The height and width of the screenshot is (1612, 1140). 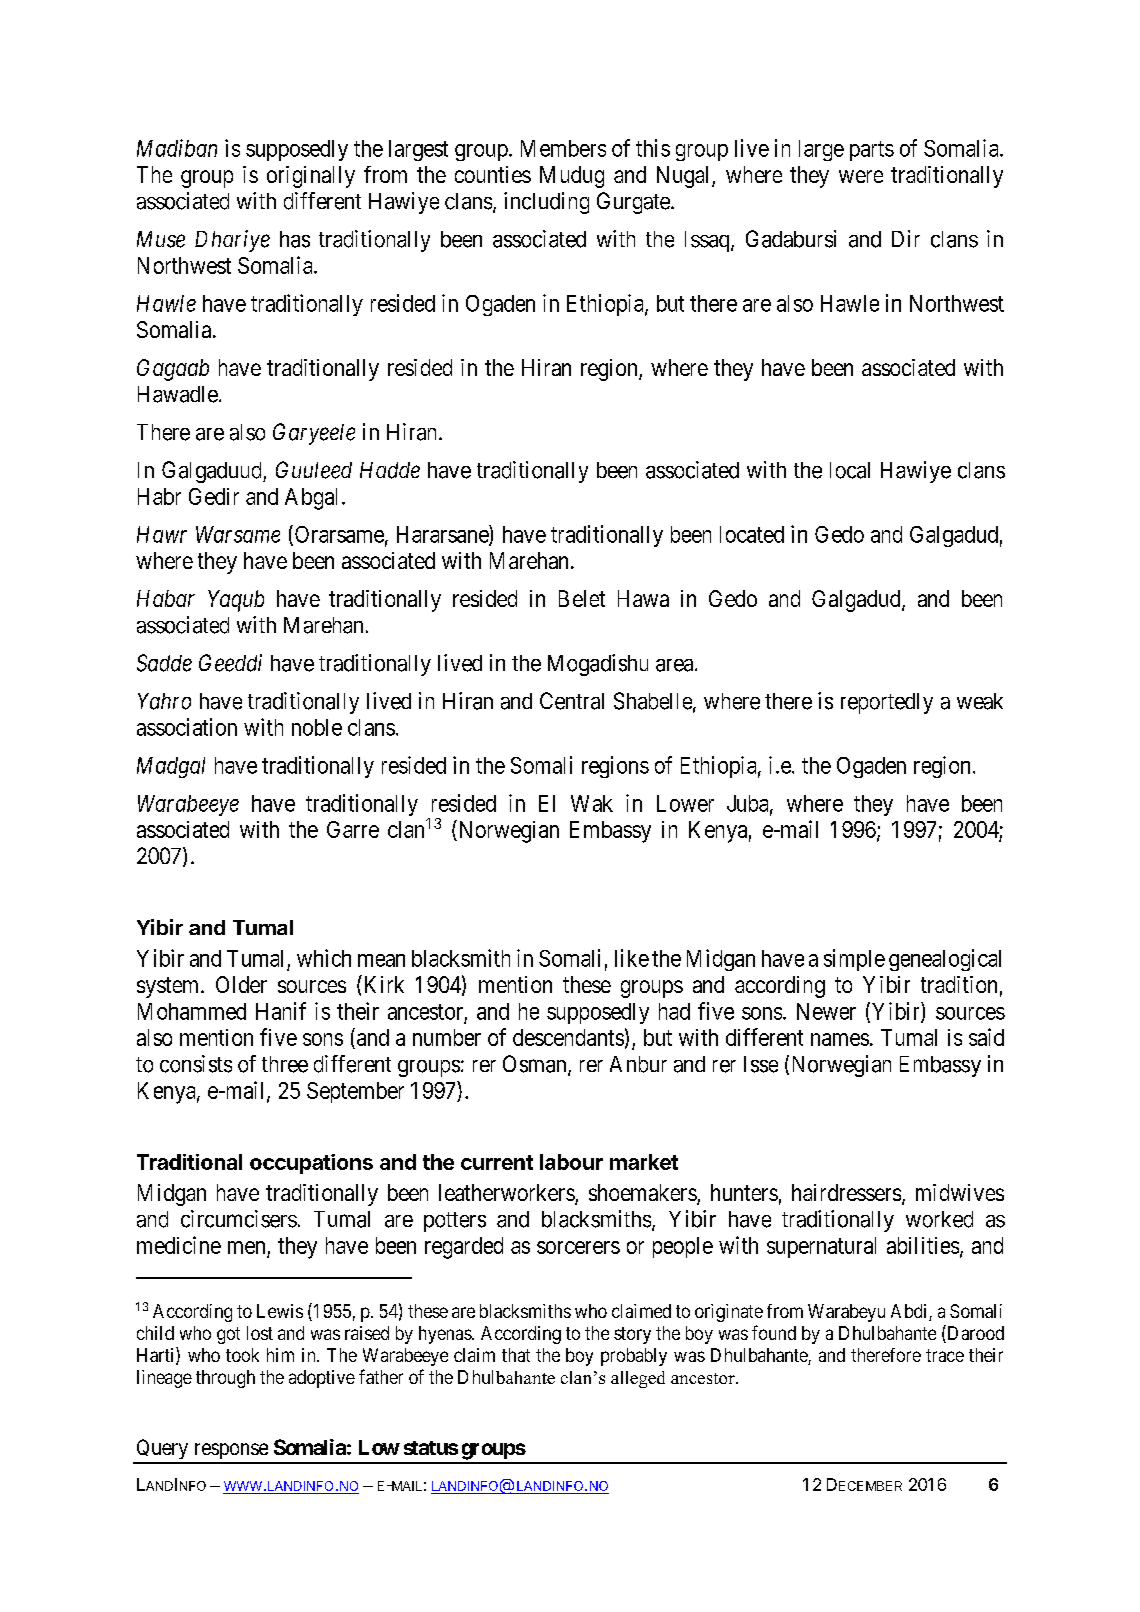 What do you see at coordinates (840, 1039) in the screenshot?
I see `names` at bounding box center [840, 1039].
